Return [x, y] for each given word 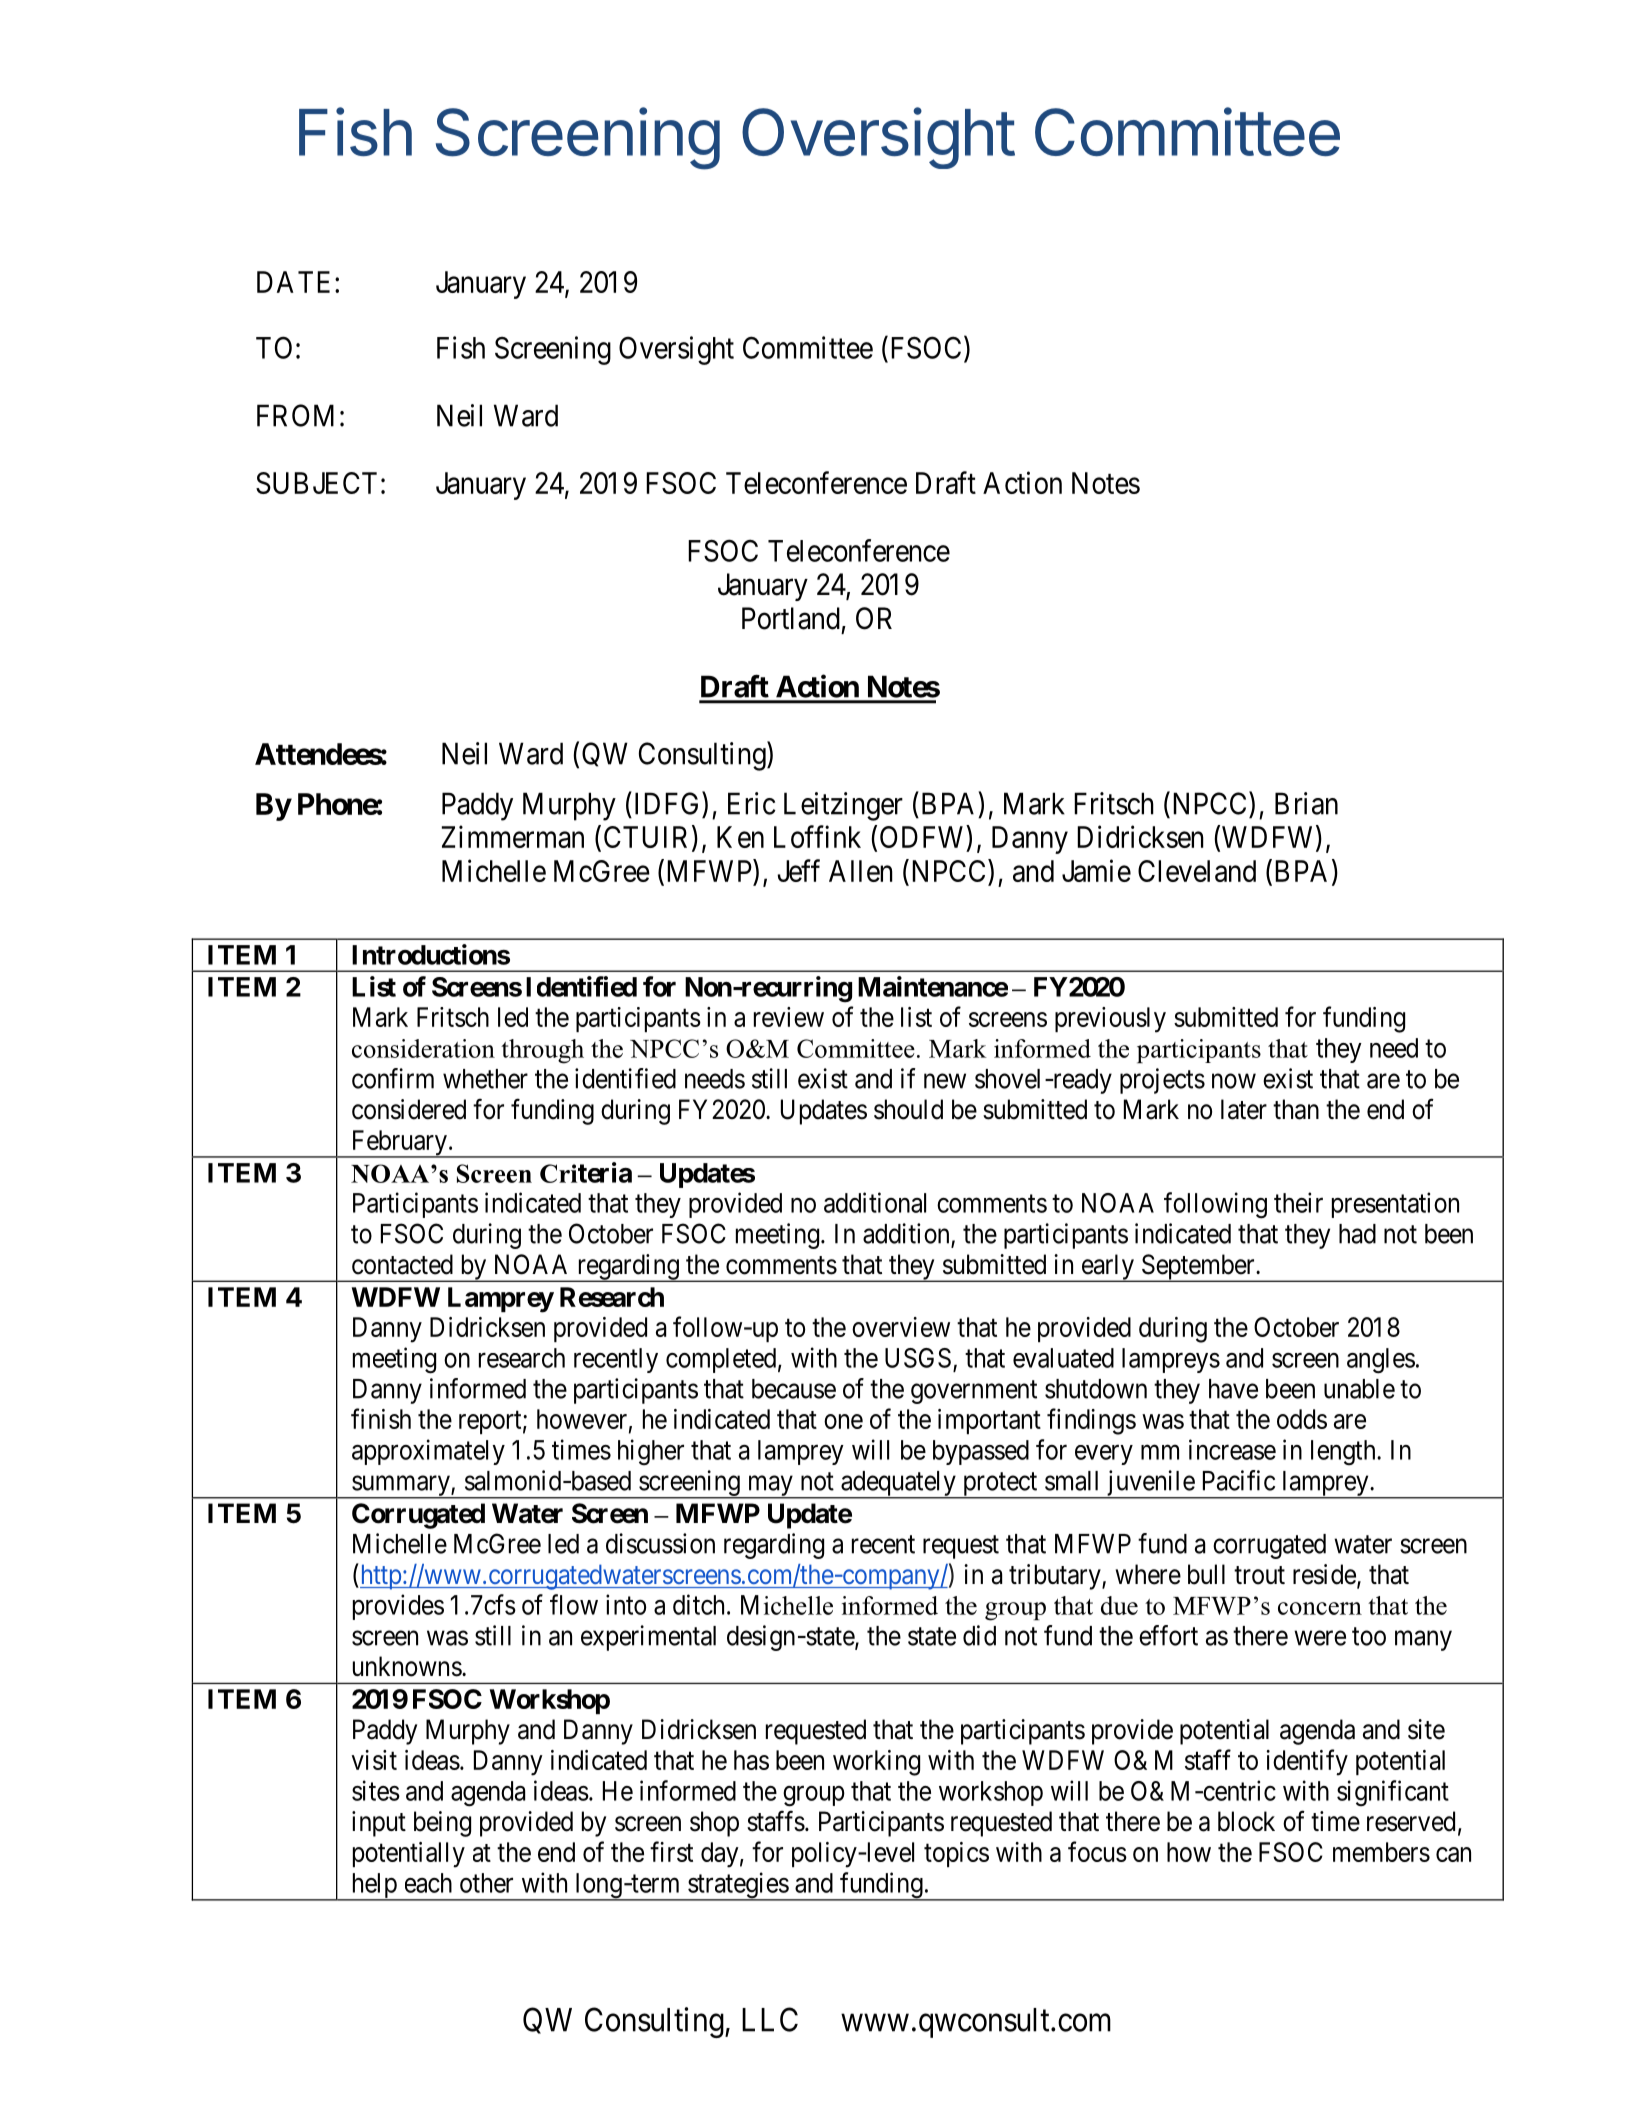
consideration [423, 1048]
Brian [1306, 803]
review [789, 1017]
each [428, 1883]
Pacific [1239, 1480]
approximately [428, 1452]
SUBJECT [316, 483]
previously [1110, 1020]
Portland [791, 618]
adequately [898, 1485]
